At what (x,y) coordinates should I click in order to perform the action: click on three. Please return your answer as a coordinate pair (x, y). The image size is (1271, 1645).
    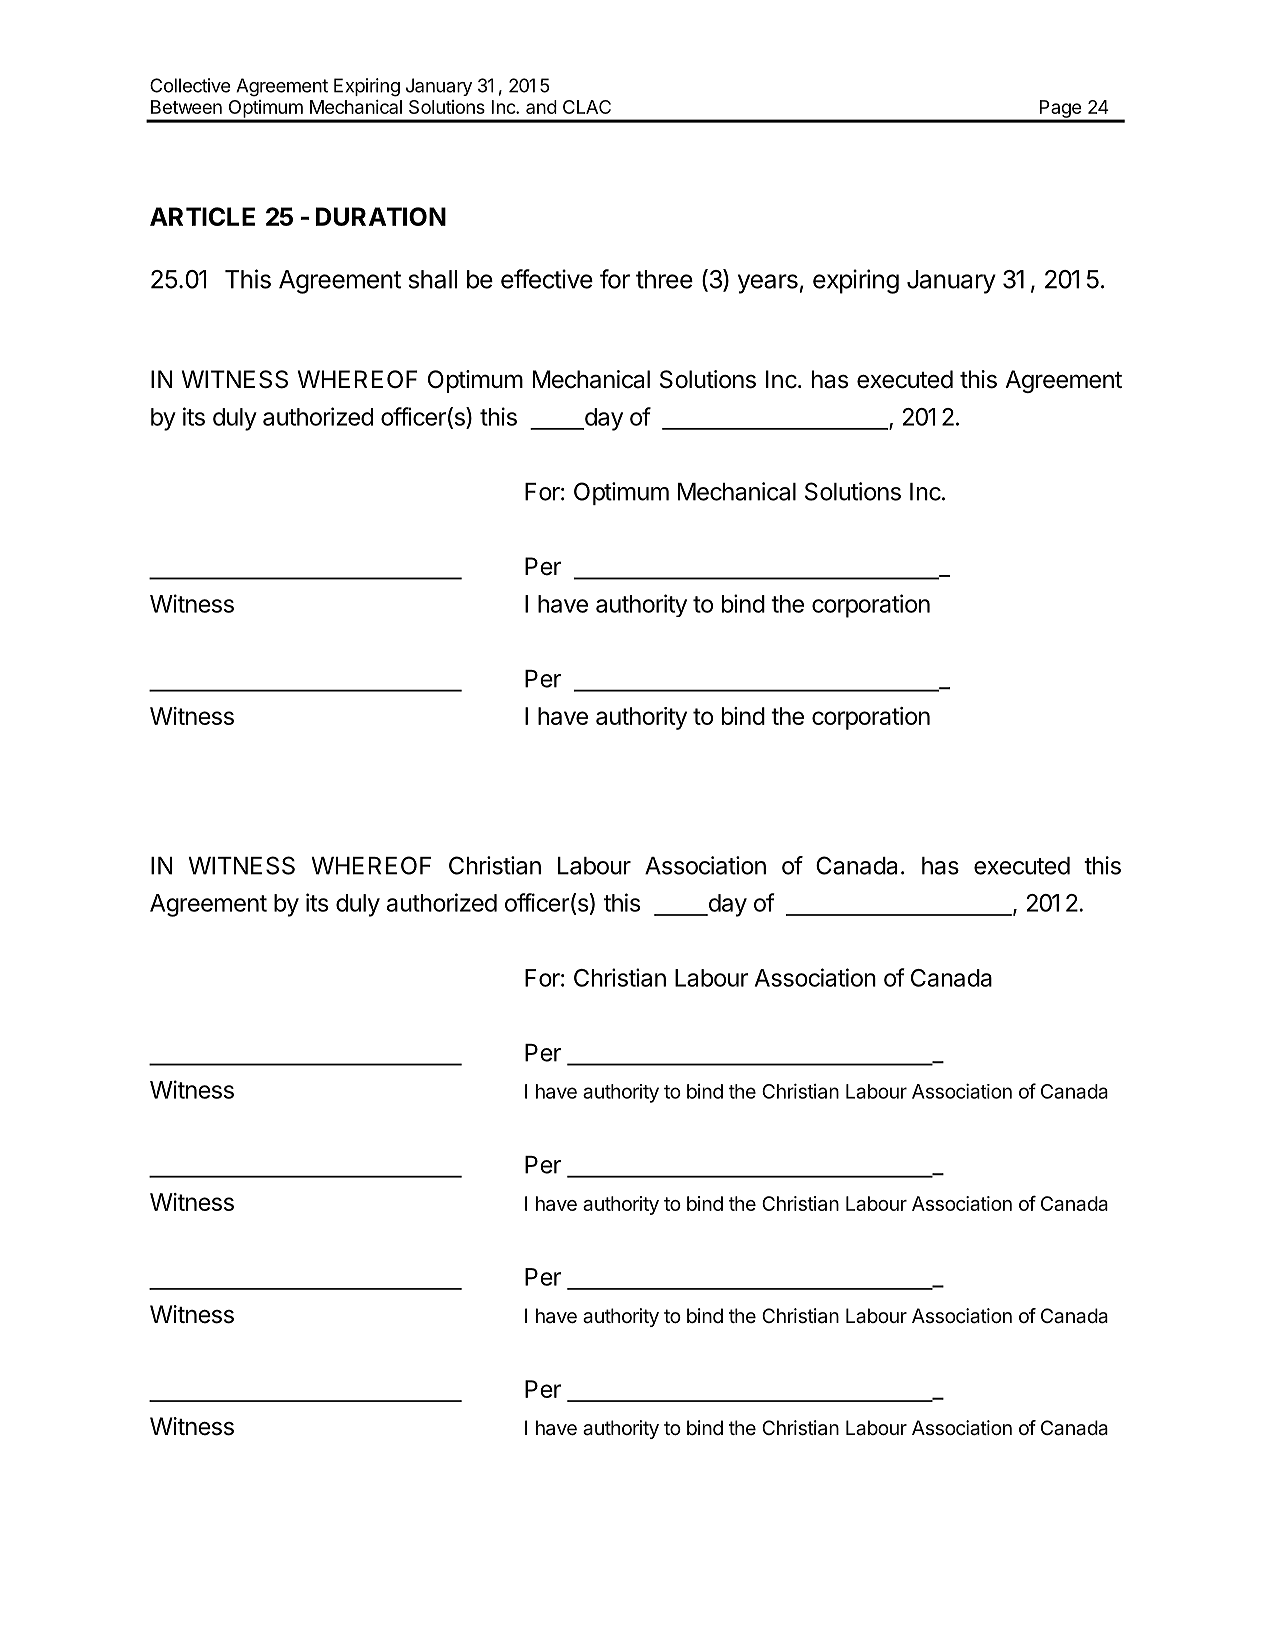
    Looking at the image, I should click on (664, 279).
